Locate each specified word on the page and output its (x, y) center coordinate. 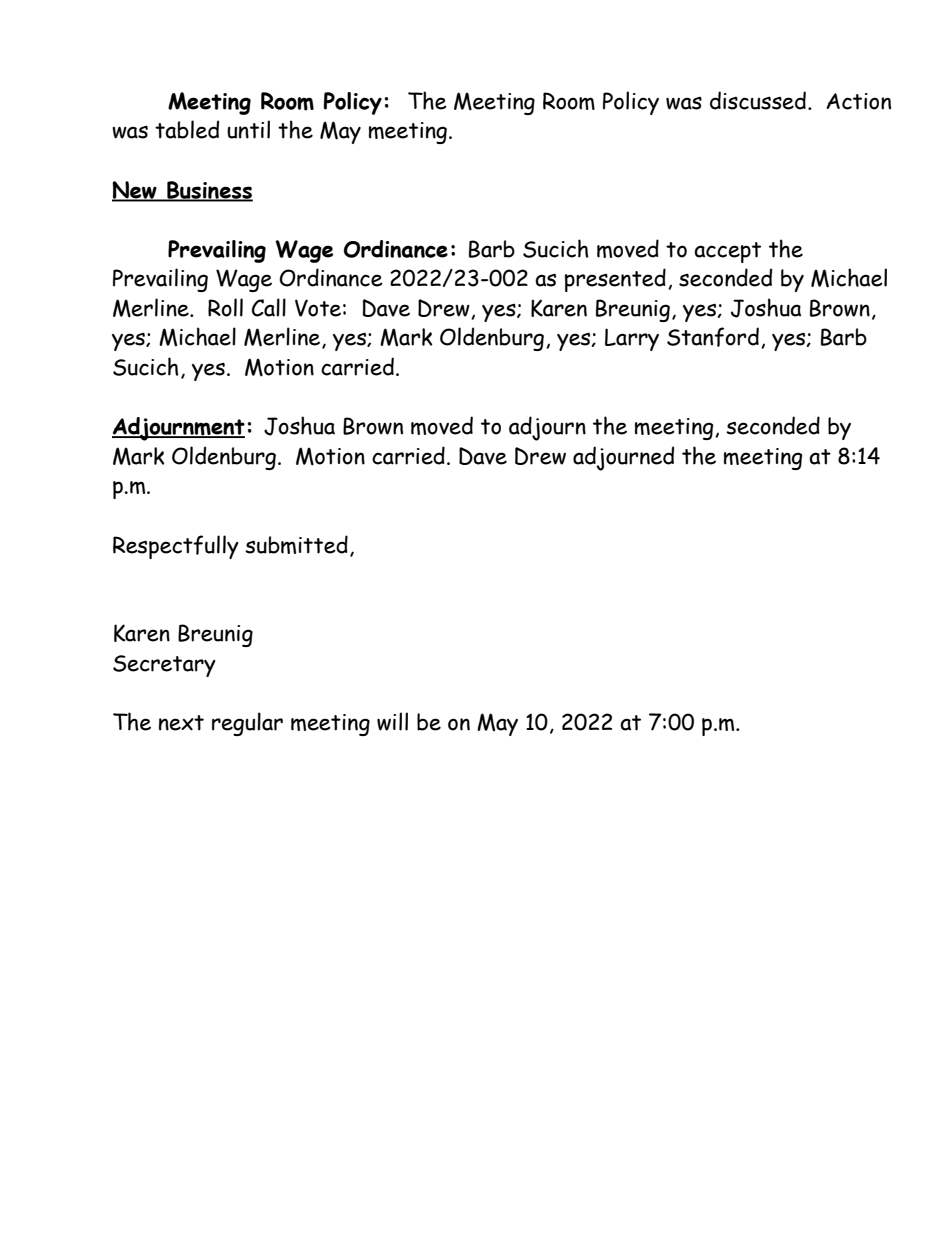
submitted (296, 544)
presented (615, 280)
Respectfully (176, 547)
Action (858, 101)
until (248, 129)
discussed (758, 100)
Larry (632, 339)
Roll (225, 307)
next (181, 723)
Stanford (713, 337)
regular (247, 724)
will (392, 721)
